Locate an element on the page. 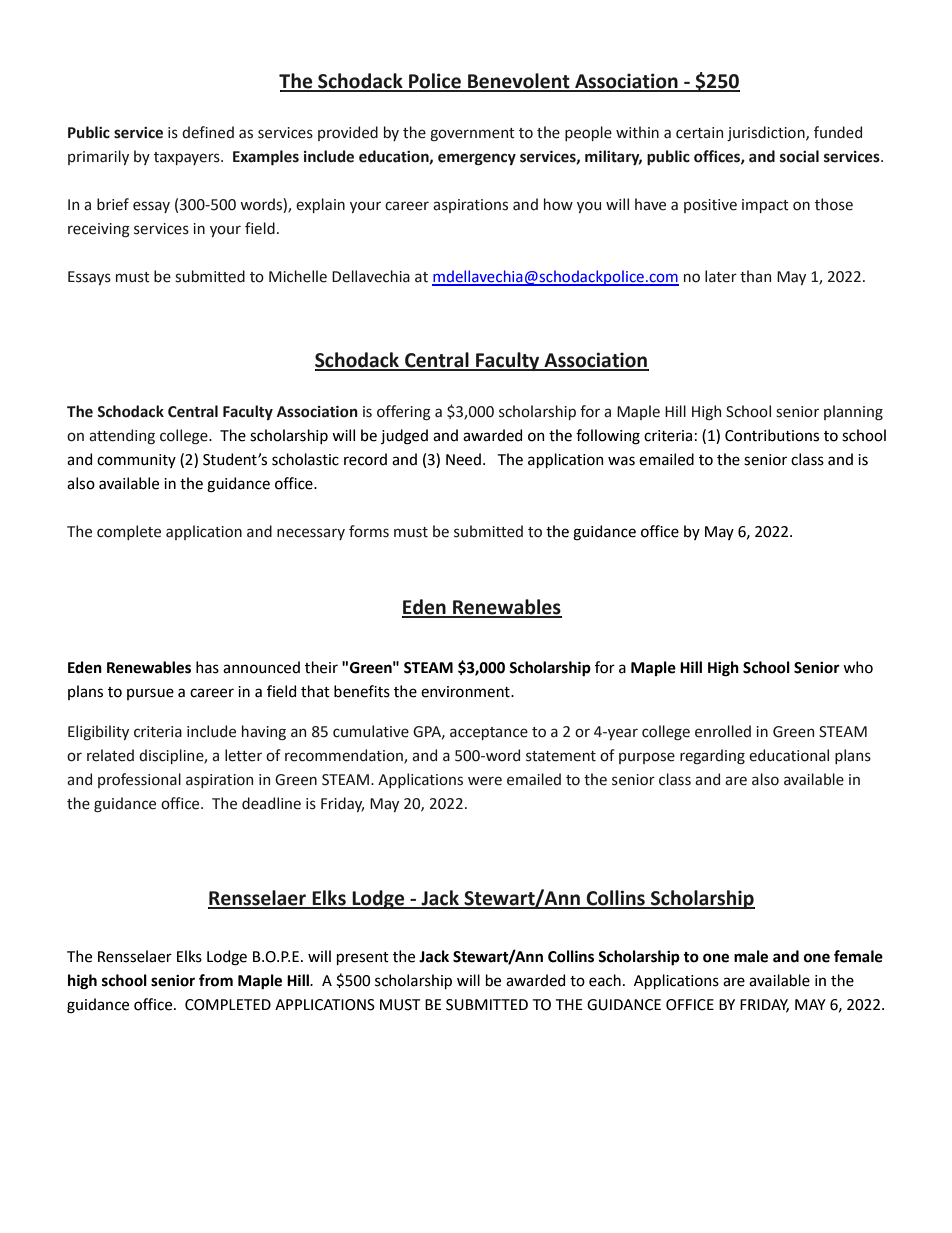 The image size is (952, 1233). defined is located at coordinates (208, 132).
